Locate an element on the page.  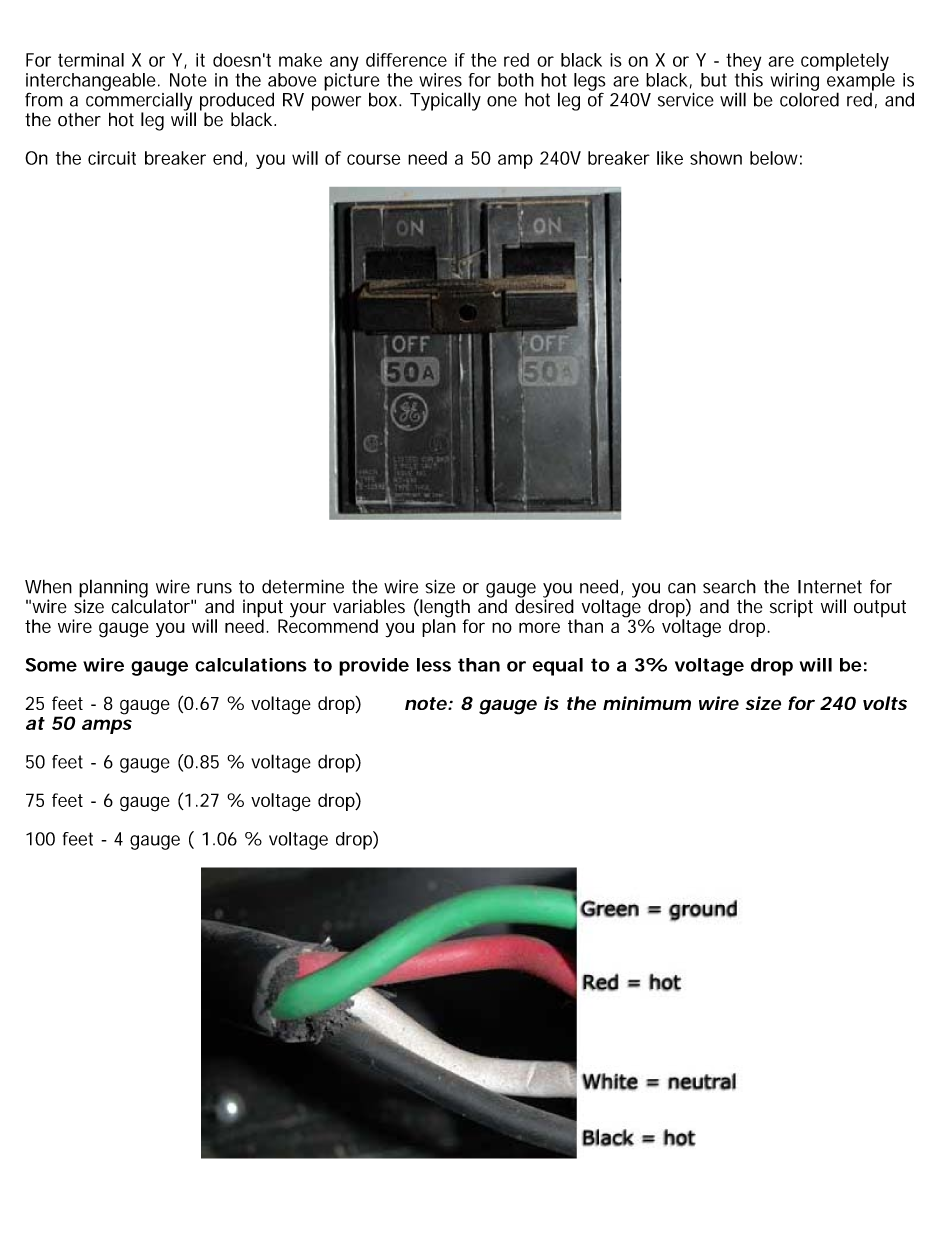
course is located at coordinates (373, 159).
